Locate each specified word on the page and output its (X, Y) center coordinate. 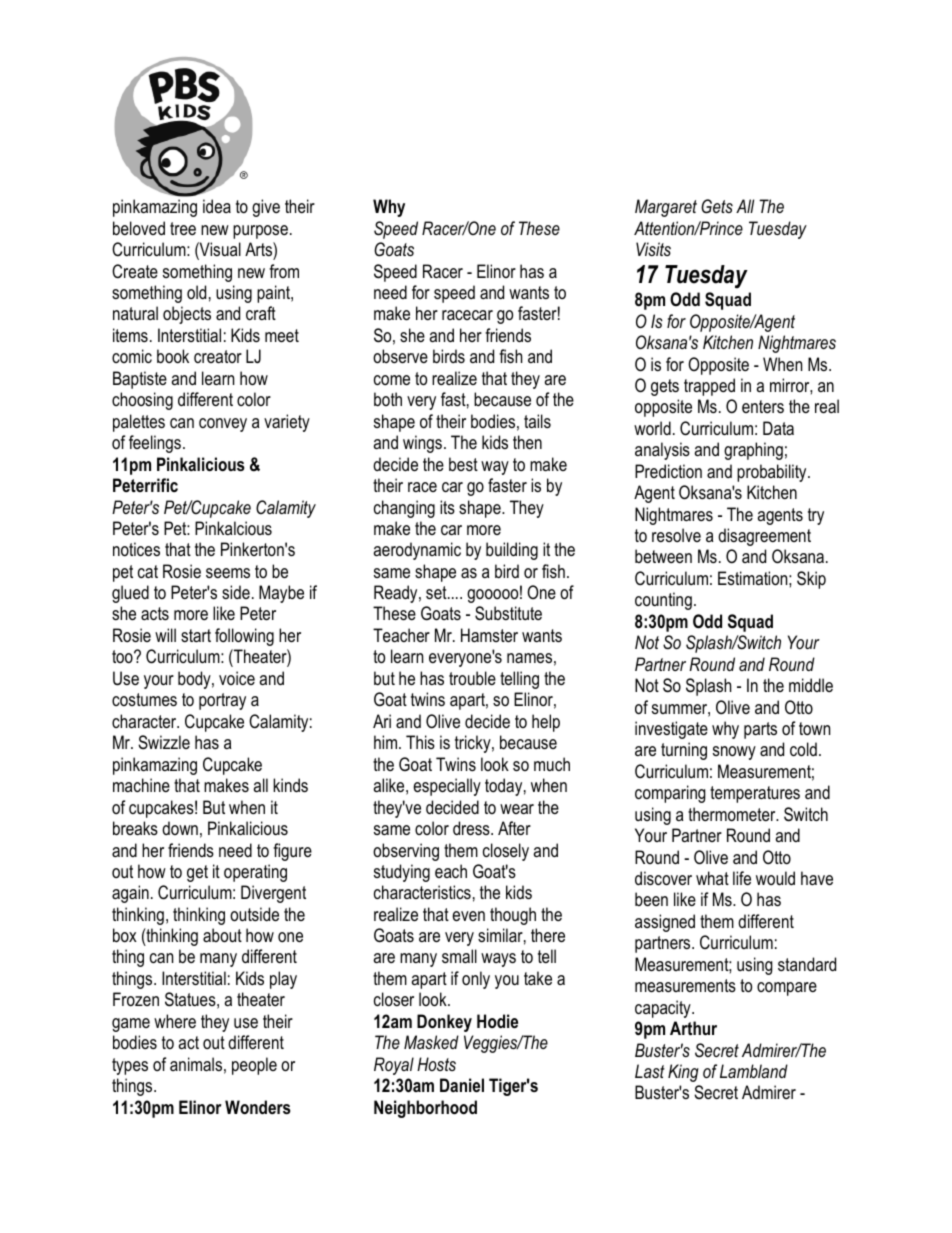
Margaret (666, 208)
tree (183, 228)
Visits (653, 249)
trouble (472, 678)
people (254, 1066)
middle (811, 685)
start (196, 635)
